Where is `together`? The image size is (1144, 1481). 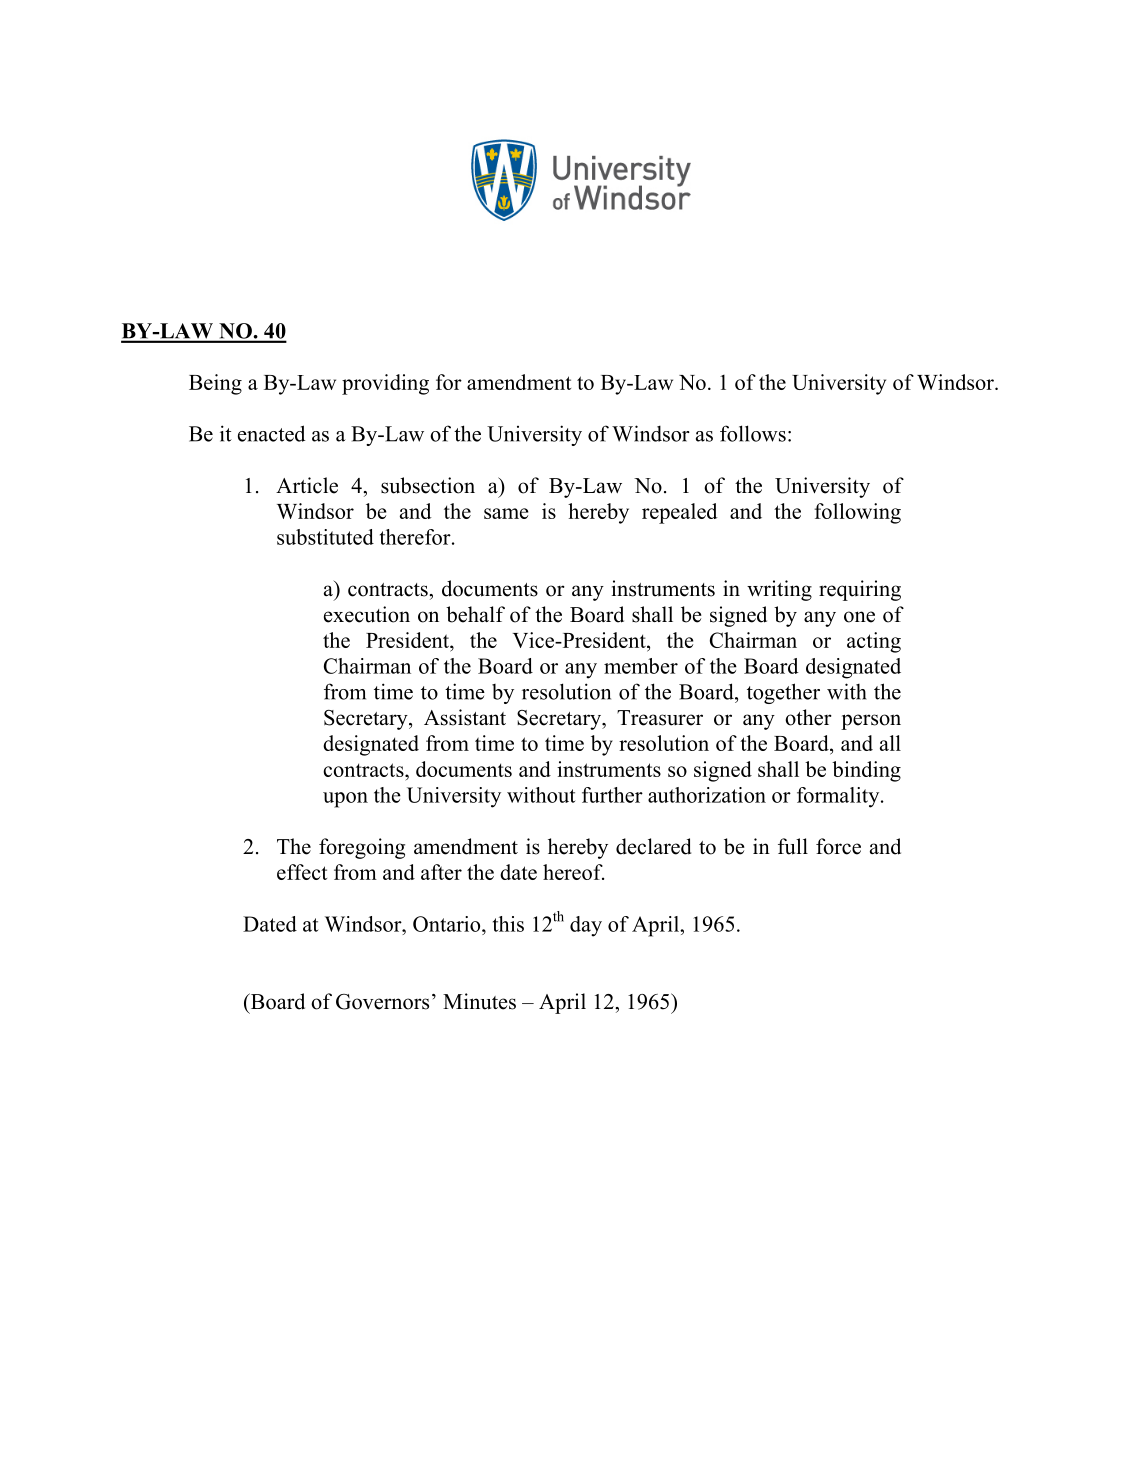
together is located at coordinates (783, 693).
